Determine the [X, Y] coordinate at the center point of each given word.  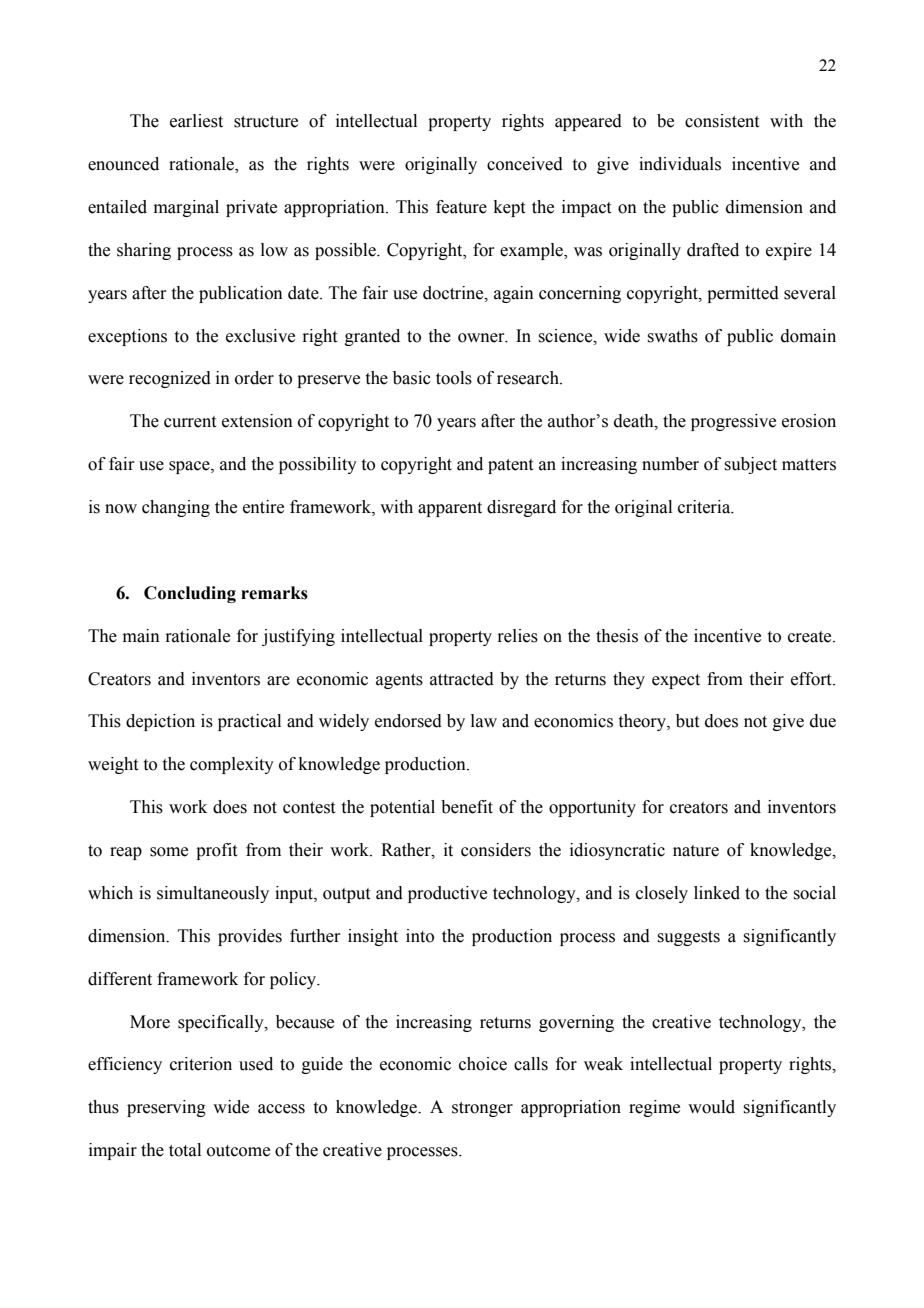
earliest [196, 121]
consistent [722, 121]
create [811, 637]
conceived [525, 164]
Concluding [190, 594]
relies [517, 636]
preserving [166, 1108]
